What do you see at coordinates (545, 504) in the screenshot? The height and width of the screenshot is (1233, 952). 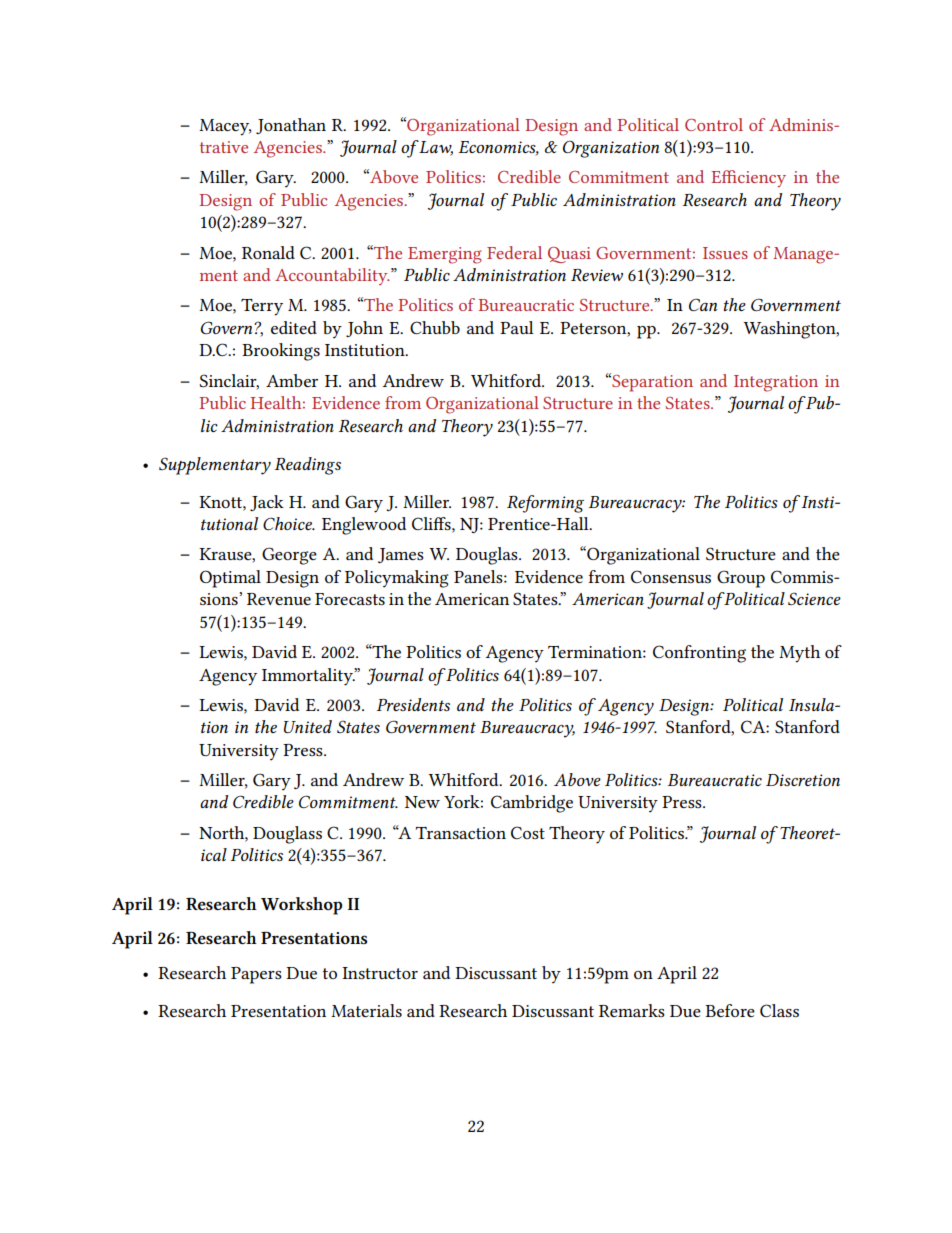 I see `Reforming` at bounding box center [545, 504].
